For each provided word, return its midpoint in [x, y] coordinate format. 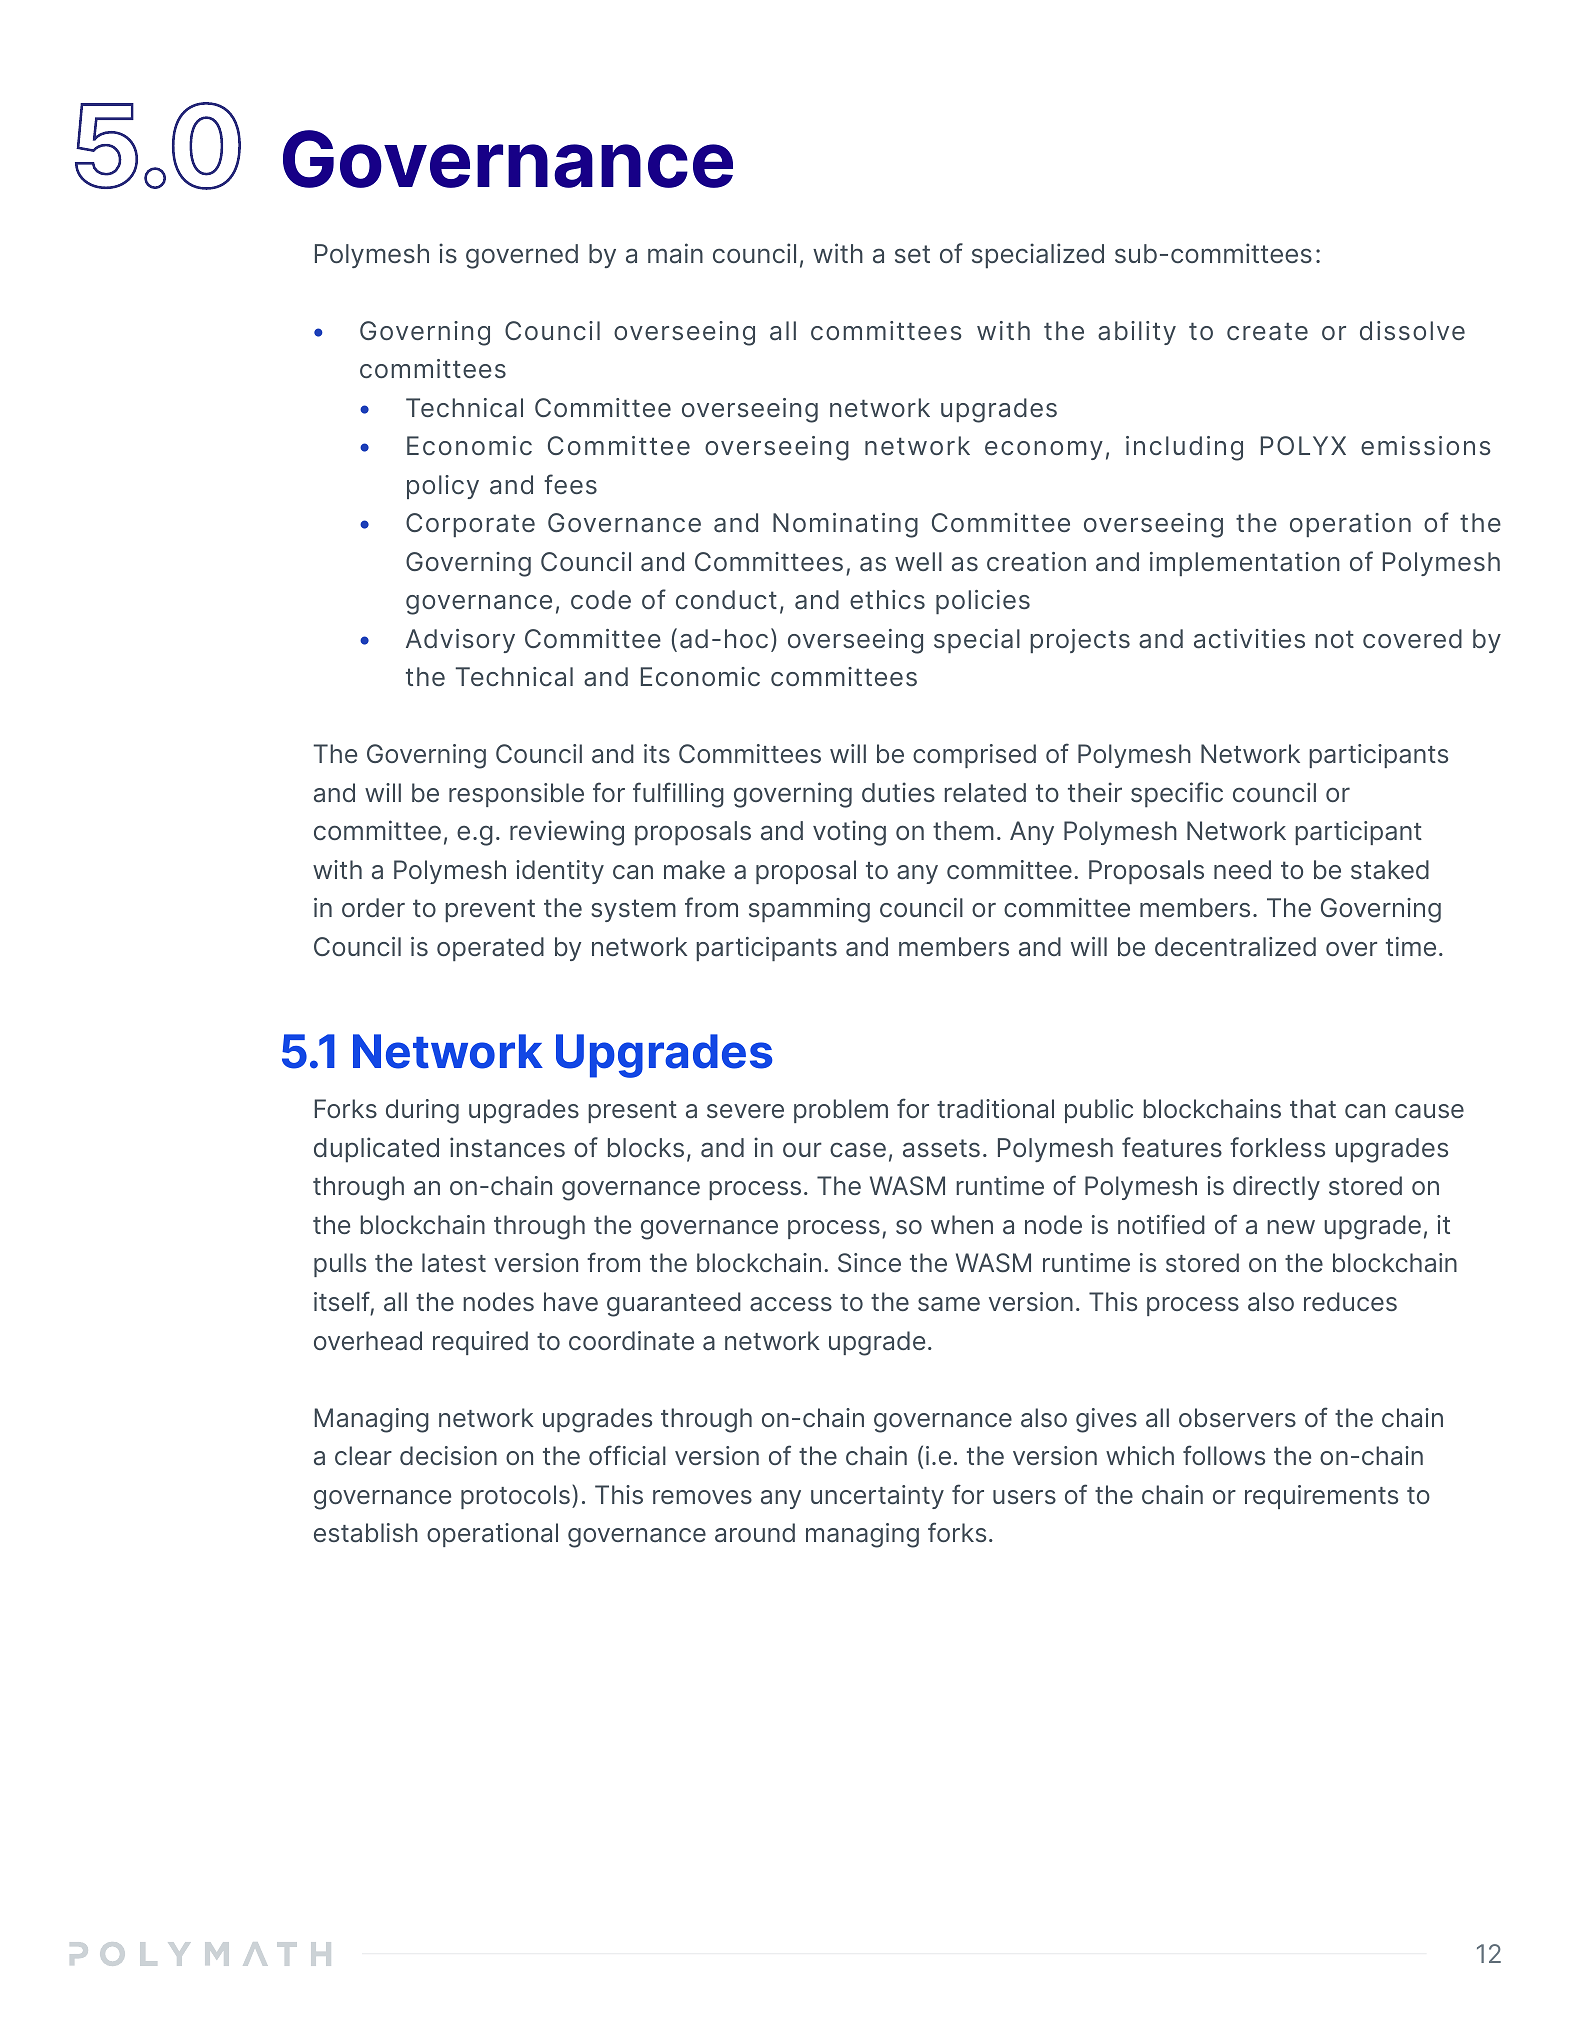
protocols [515, 1497]
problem [841, 1111]
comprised [974, 756]
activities [1249, 639]
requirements [1321, 1497]
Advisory [460, 641]
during [422, 1111]
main [675, 253]
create [1267, 331]
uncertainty [877, 1497]
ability [1137, 333]
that [1313, 1109]
